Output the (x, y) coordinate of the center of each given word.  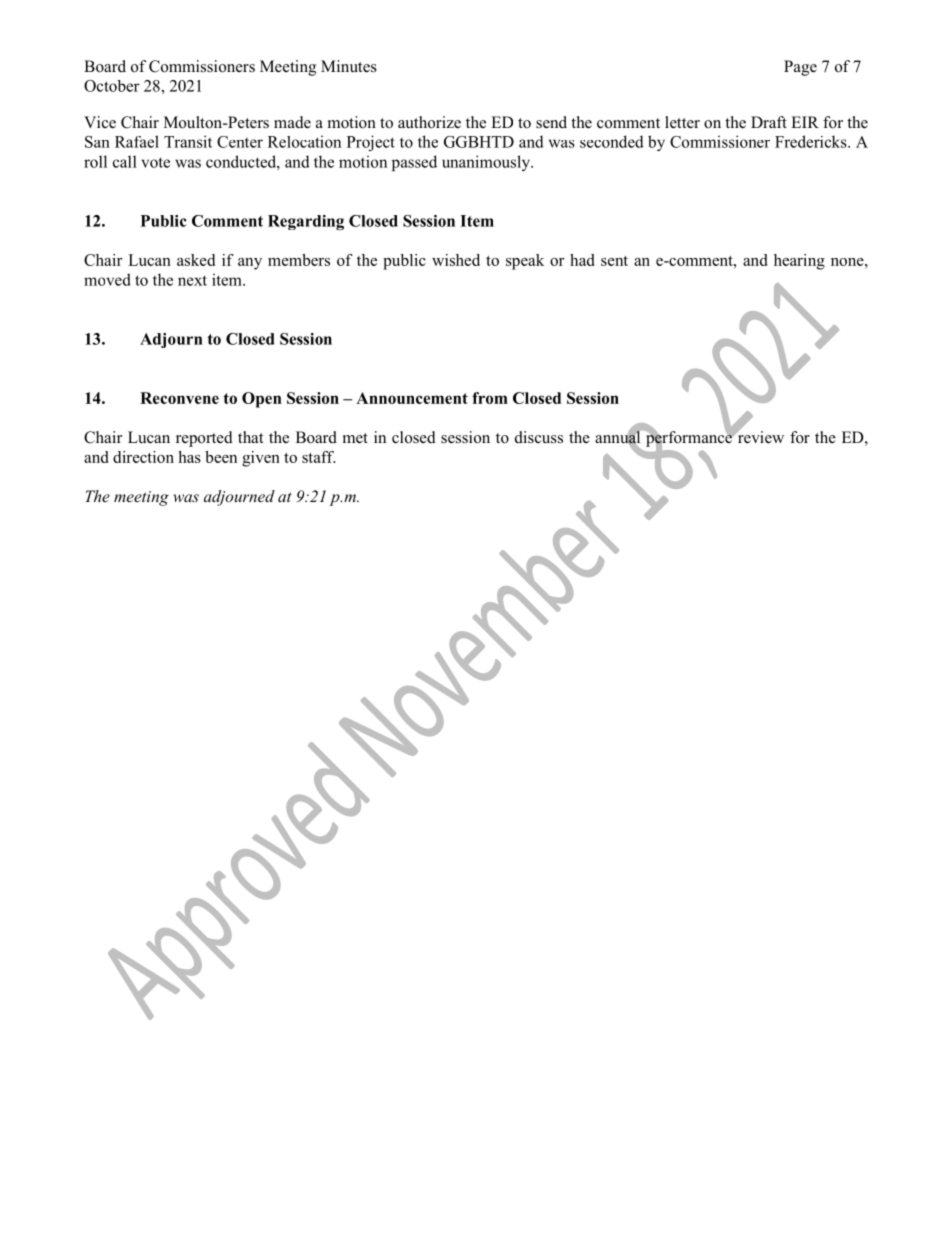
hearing (799, 262)
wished (456, 260)
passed (414, 163)
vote (155, 162)
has (189, 457)
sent (614, 261)
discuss (539, 437)
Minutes (349, 66)
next (192, 280)
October (112, 86)
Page (800, 68)
